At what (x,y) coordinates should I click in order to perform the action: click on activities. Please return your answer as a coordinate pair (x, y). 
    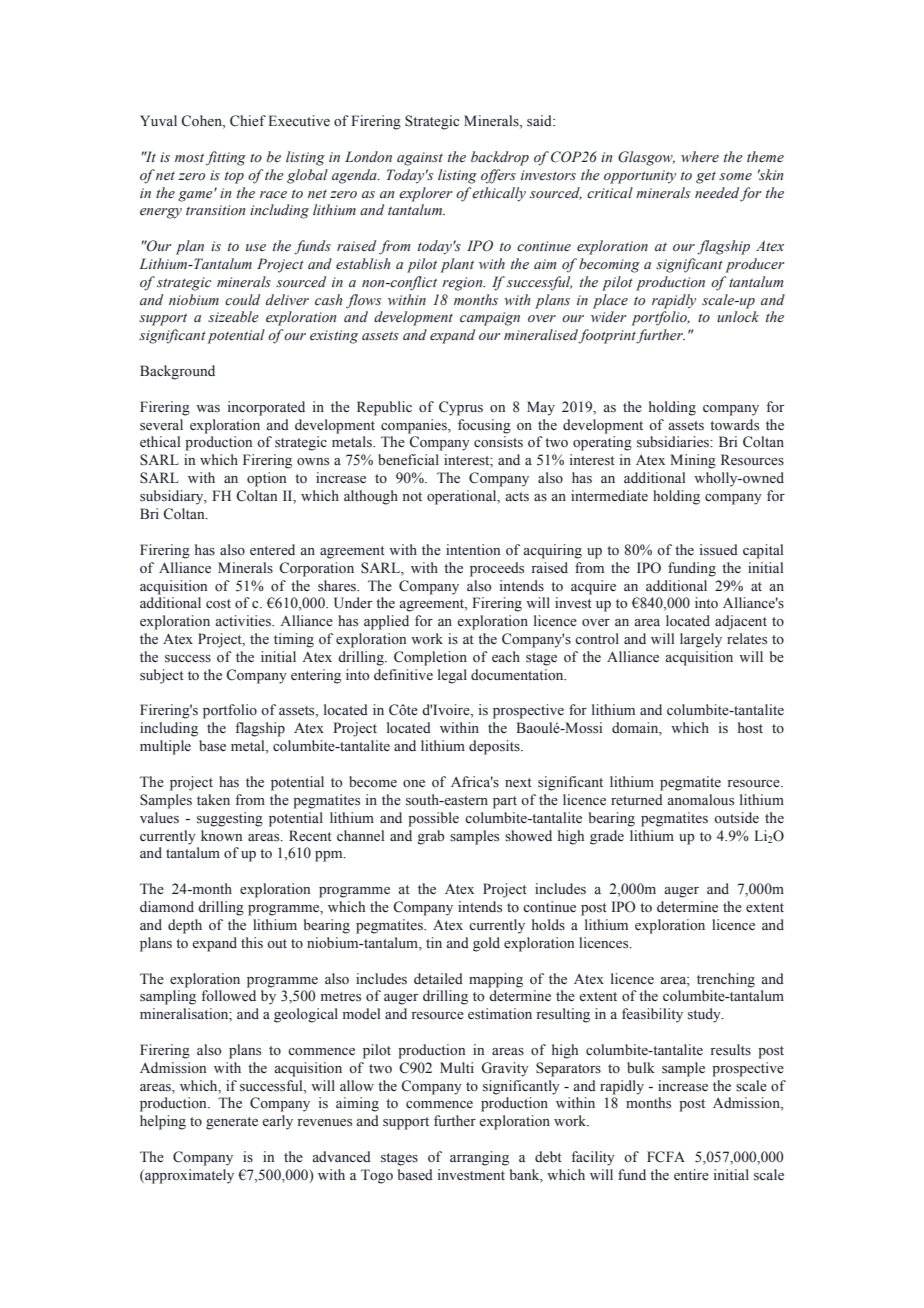
    Looking at the image, I should click on (244, 621).
